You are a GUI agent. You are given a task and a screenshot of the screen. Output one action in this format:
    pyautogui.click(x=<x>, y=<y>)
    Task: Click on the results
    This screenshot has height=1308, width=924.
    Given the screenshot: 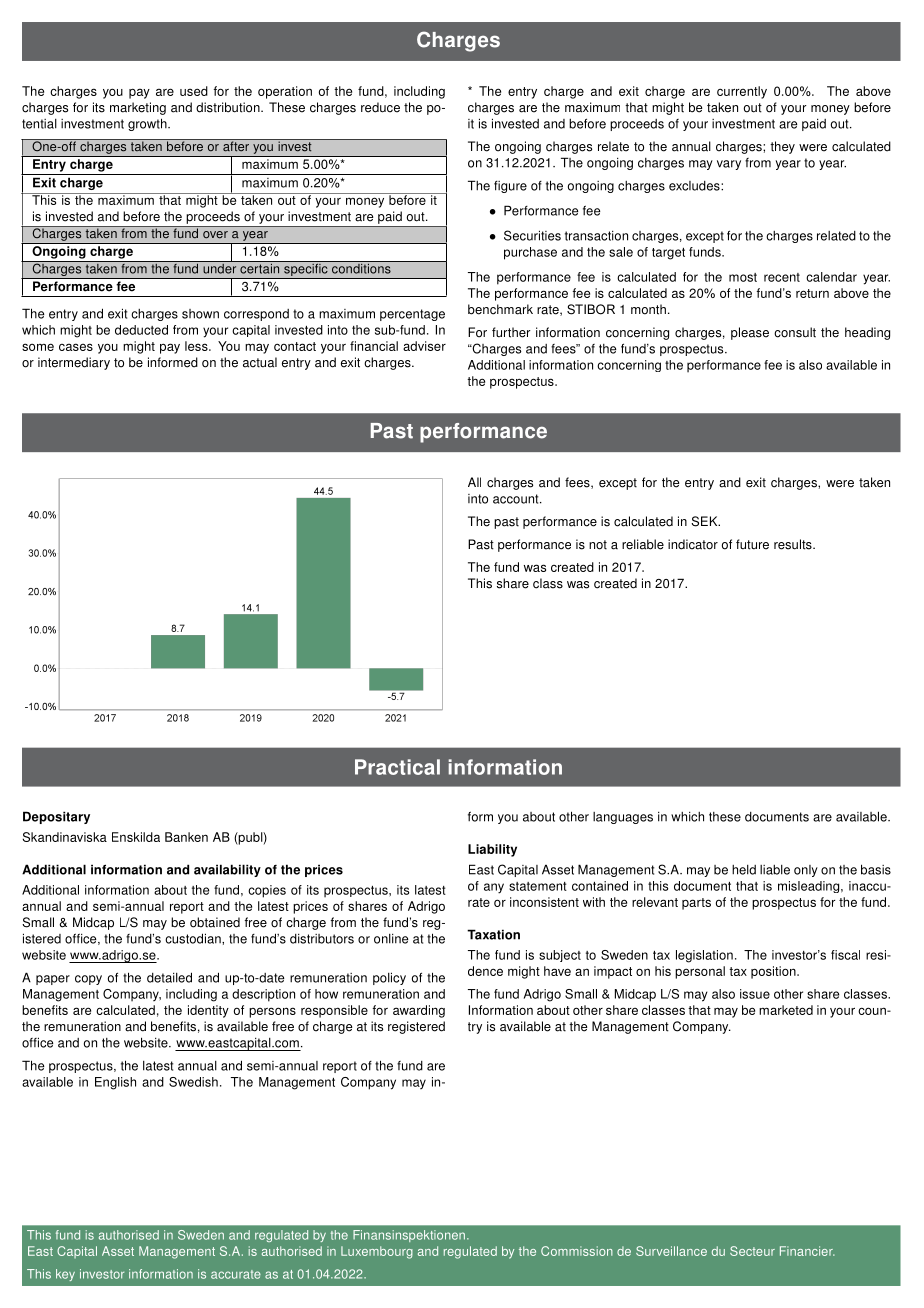 What is the action you would take?
    pyautogui.click(x=794, y=544)
